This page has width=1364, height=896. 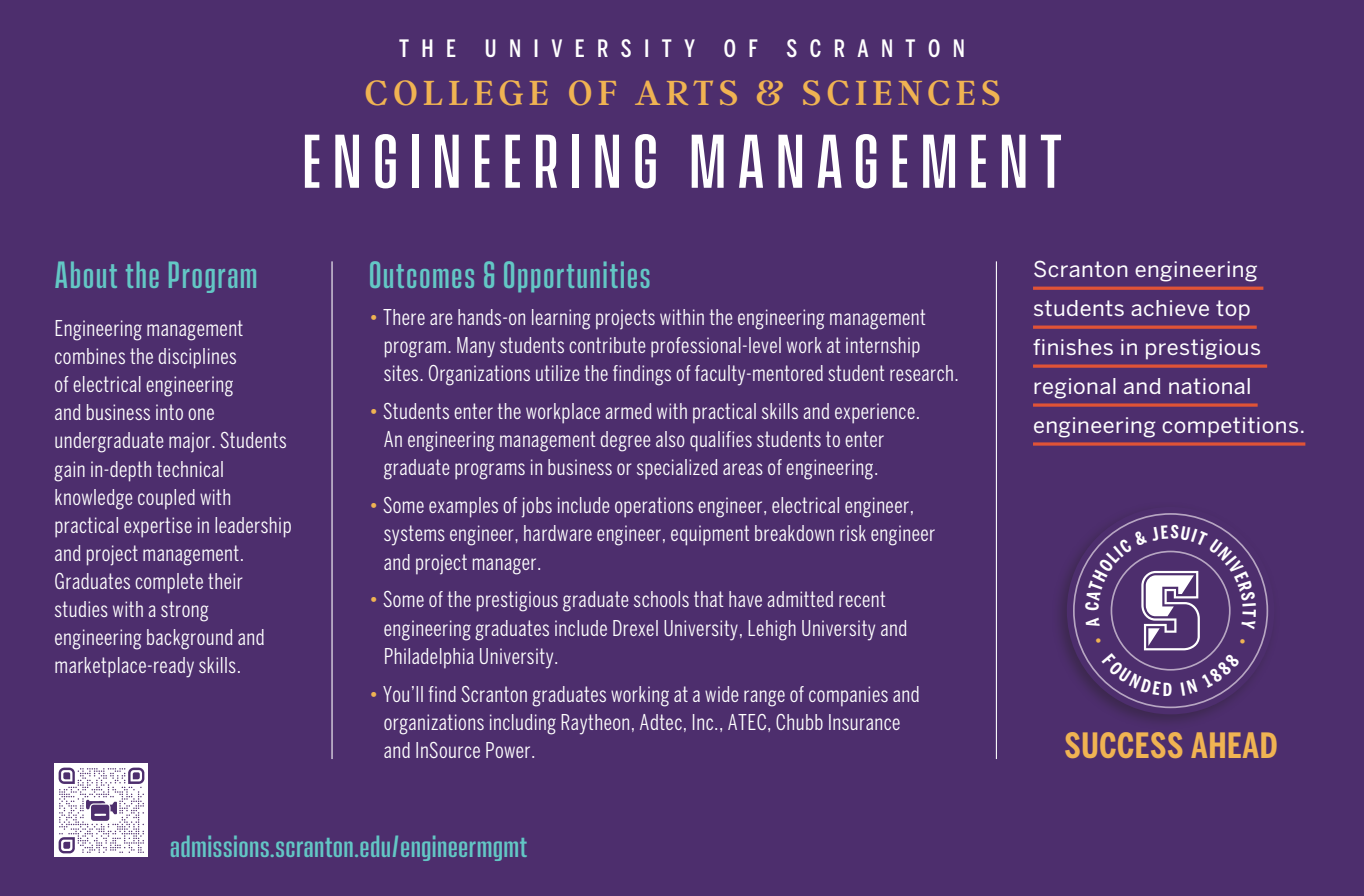 What do you see at coordinates (1170, 308) in the page?
I see `achieve` at bounding box center [1170, 308].
